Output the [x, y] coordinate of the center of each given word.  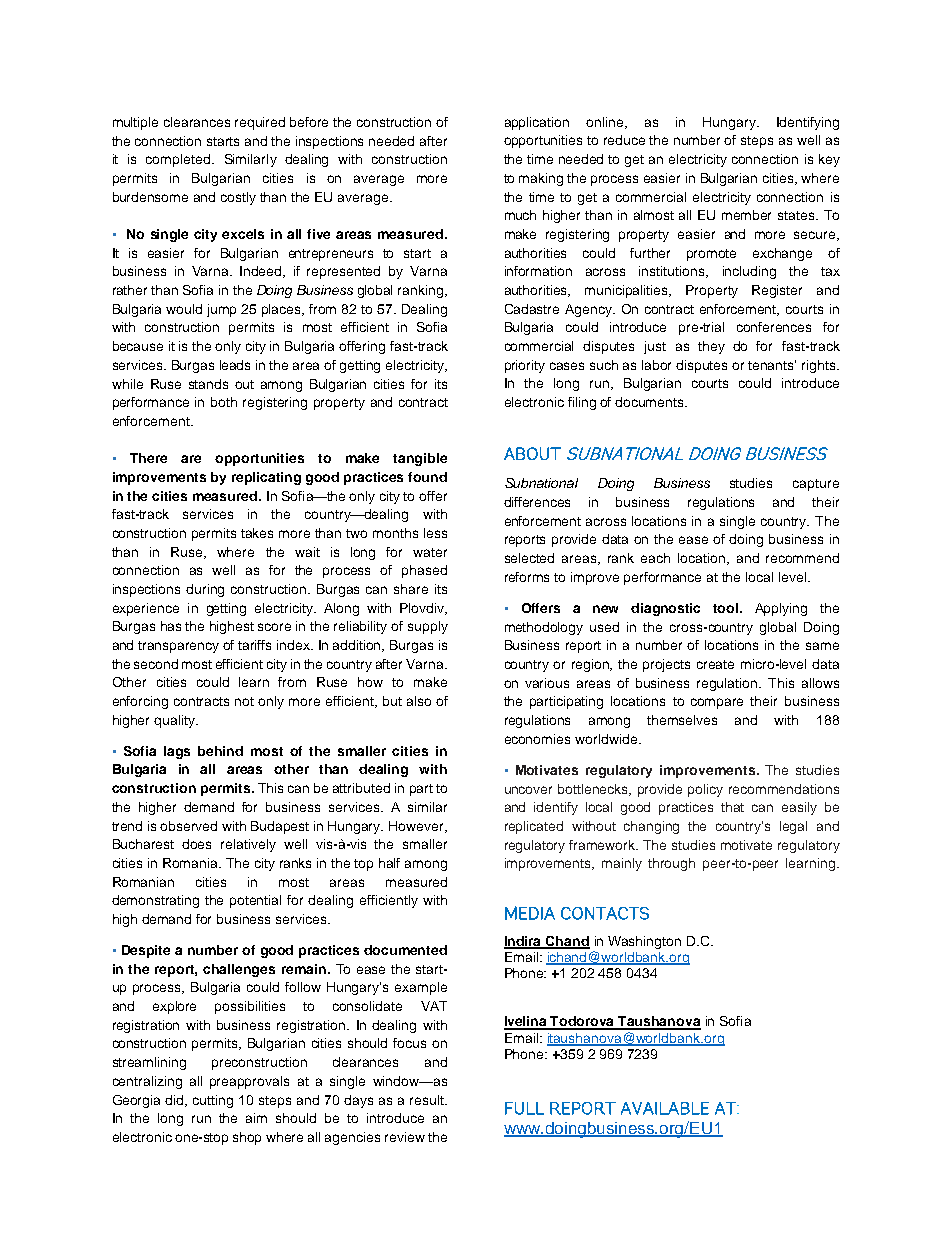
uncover [528, 790]
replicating [266, 478]
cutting [213, 1101]
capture [816, 485]
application [537, 123]
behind [220, 751]
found [427, 477]
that [732, 807]
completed [179, 160]
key [829, 160]
